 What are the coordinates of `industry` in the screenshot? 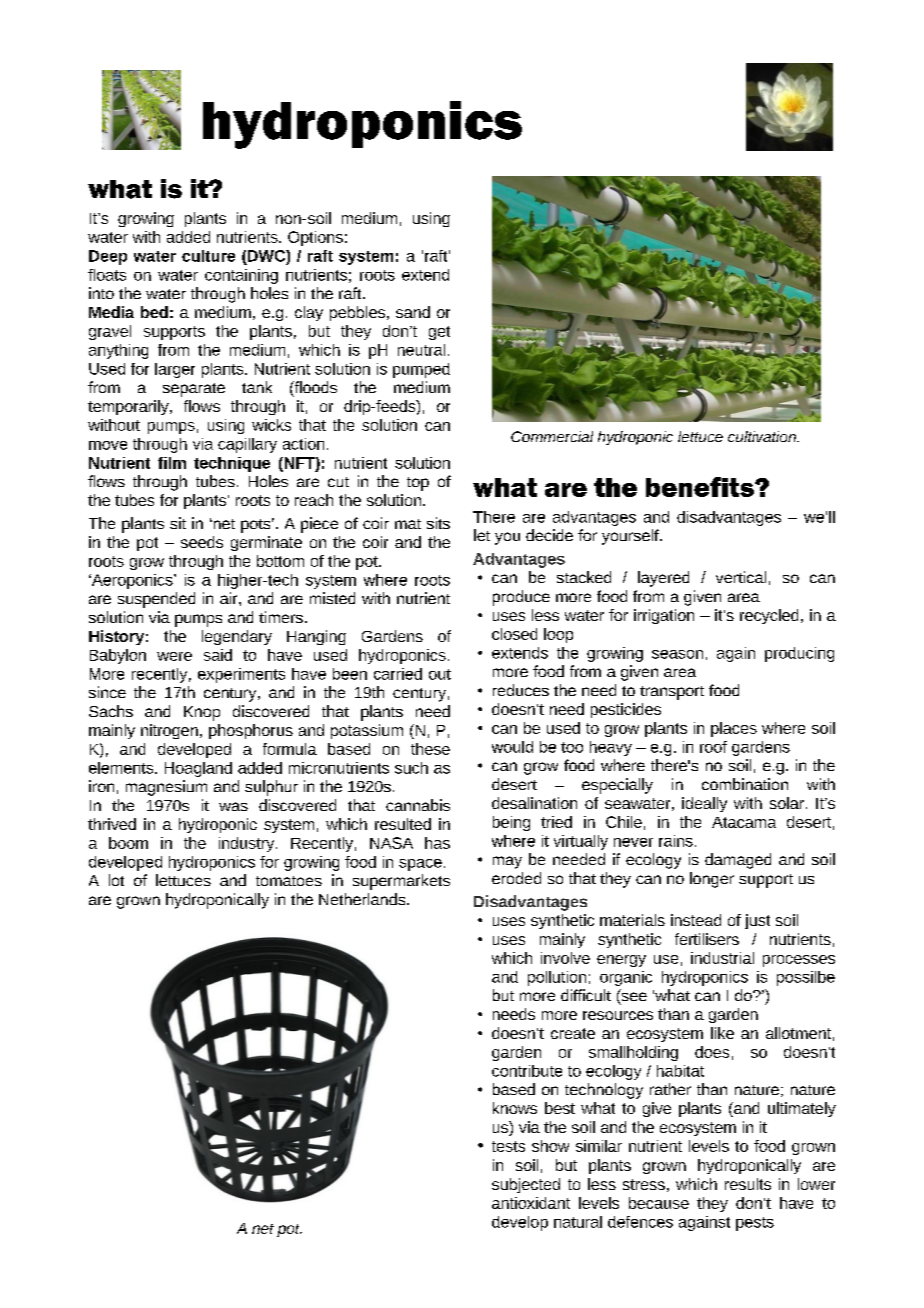 It's located at (248, 844).
